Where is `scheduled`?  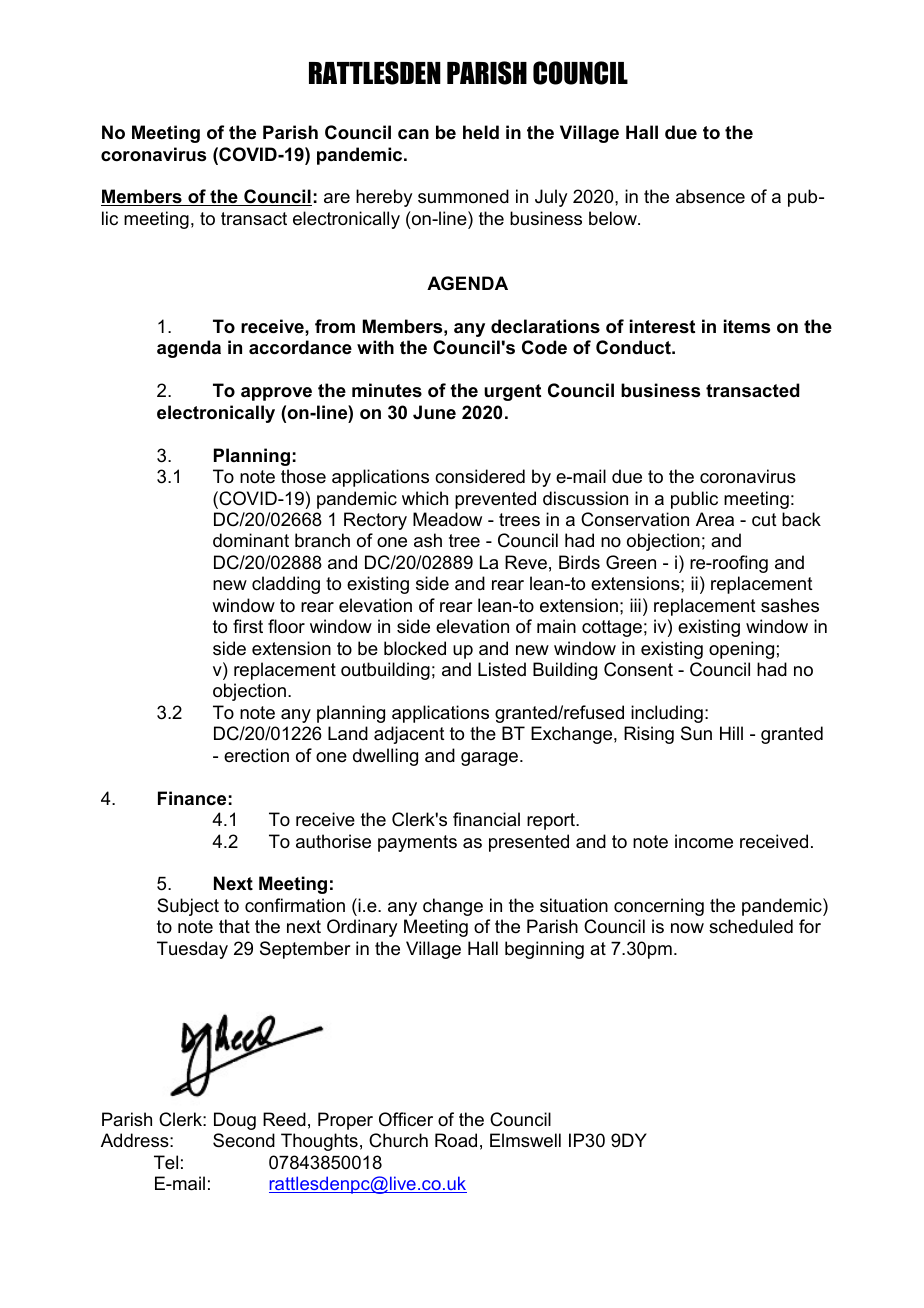 scheduled is located at coordinates (751, 926).
